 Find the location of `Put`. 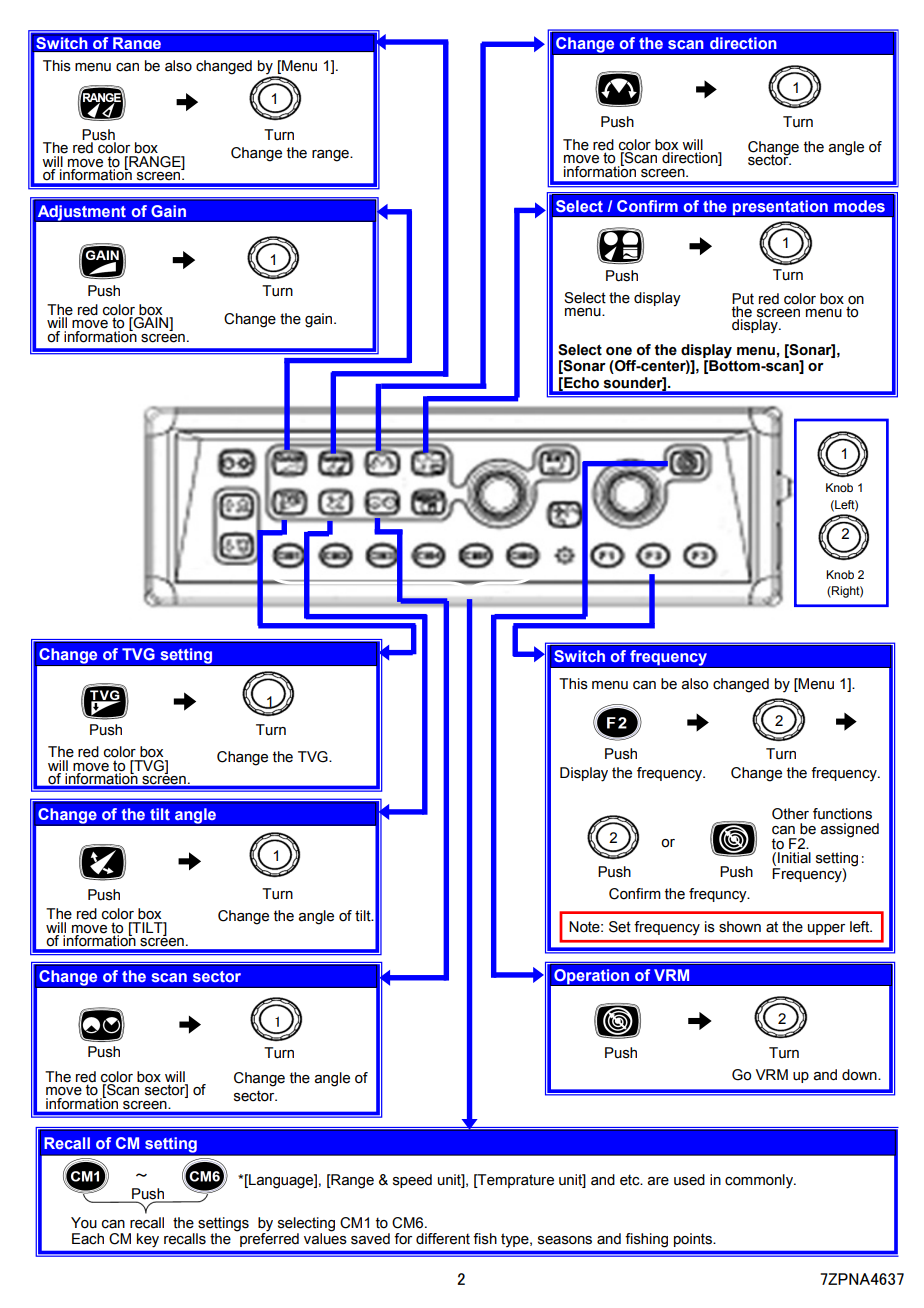

Put is located at coordinates (743, 299).
